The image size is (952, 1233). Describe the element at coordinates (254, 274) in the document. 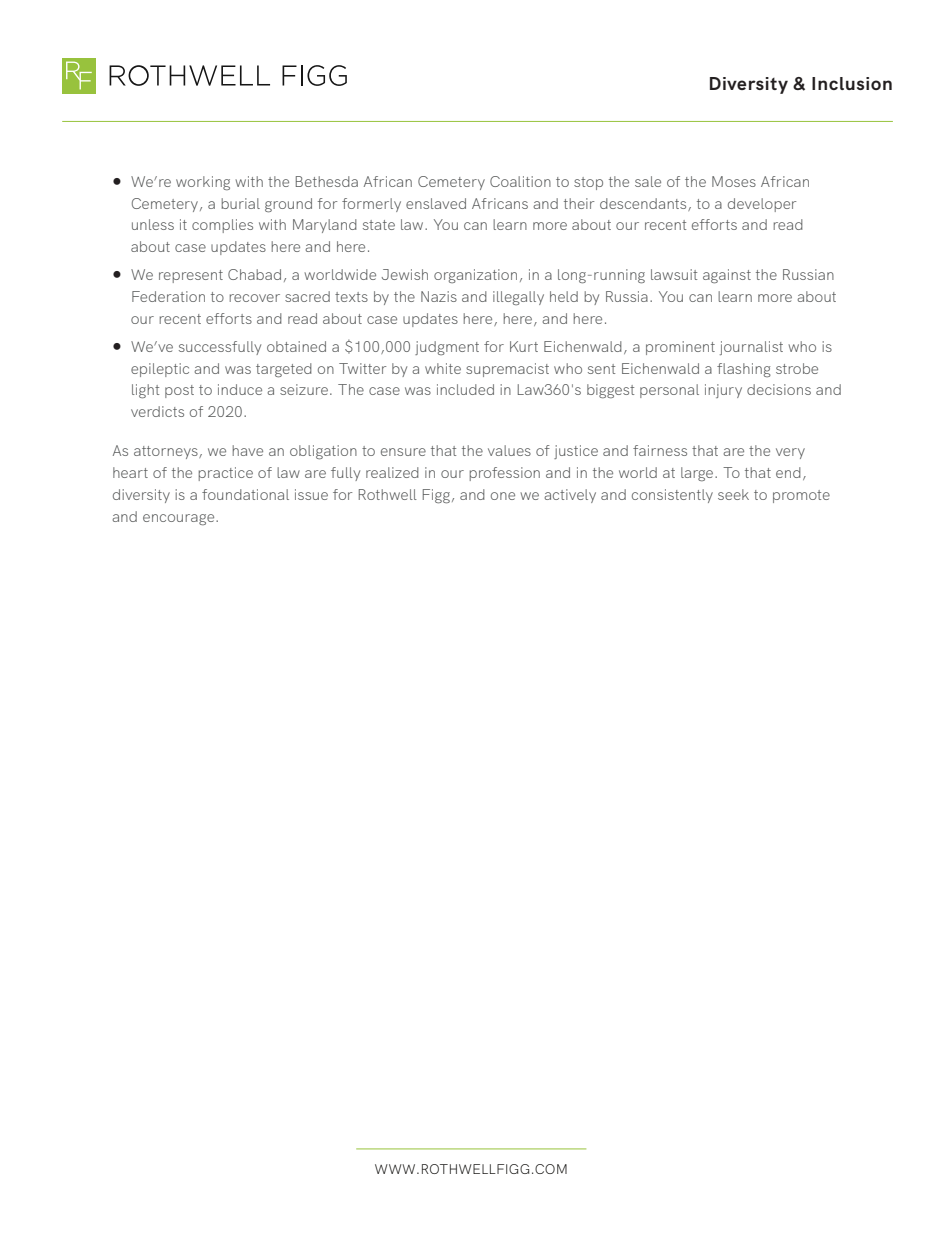

I see `Chabad` at that location.
